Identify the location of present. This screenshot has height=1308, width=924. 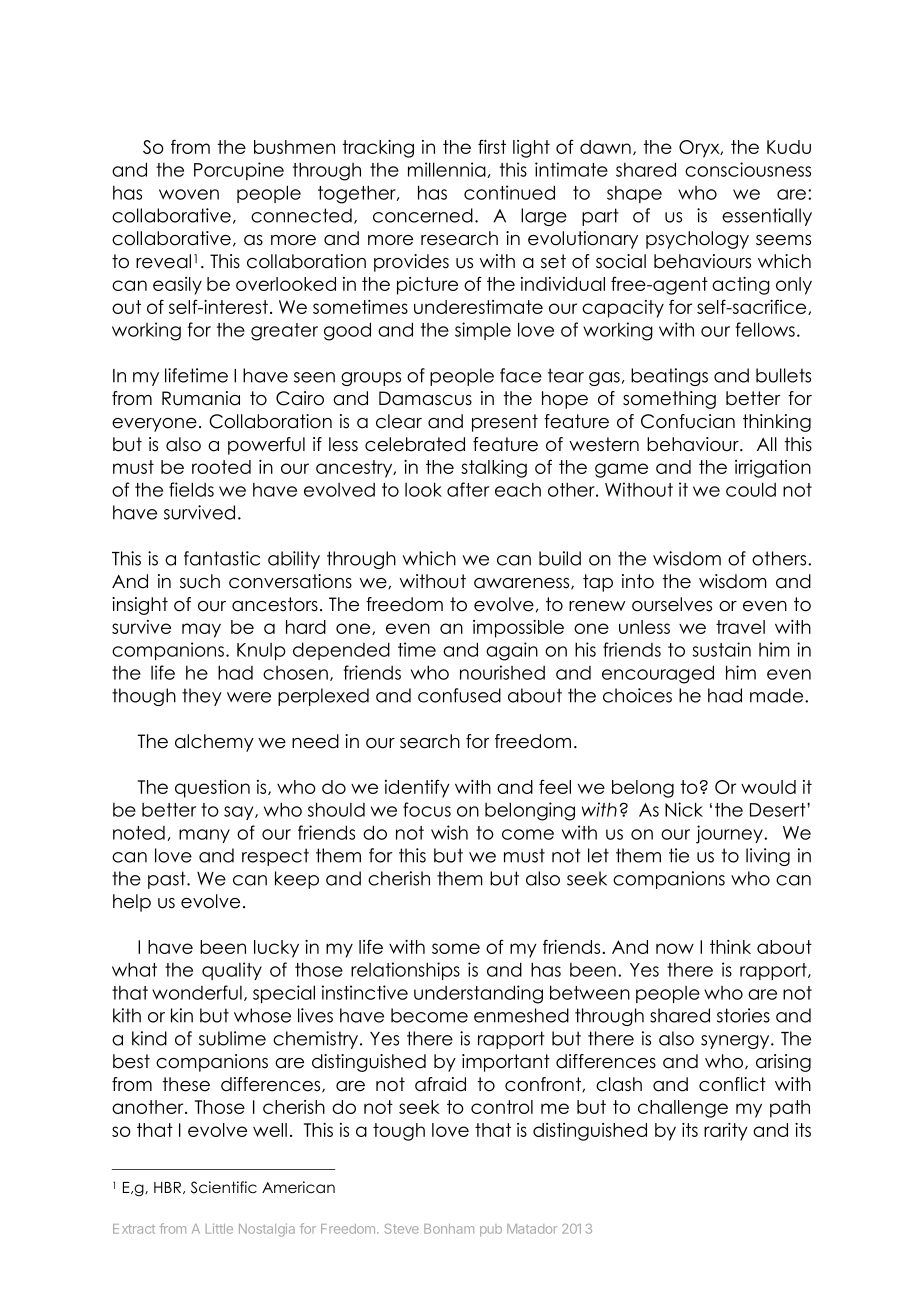
(505, 423).
